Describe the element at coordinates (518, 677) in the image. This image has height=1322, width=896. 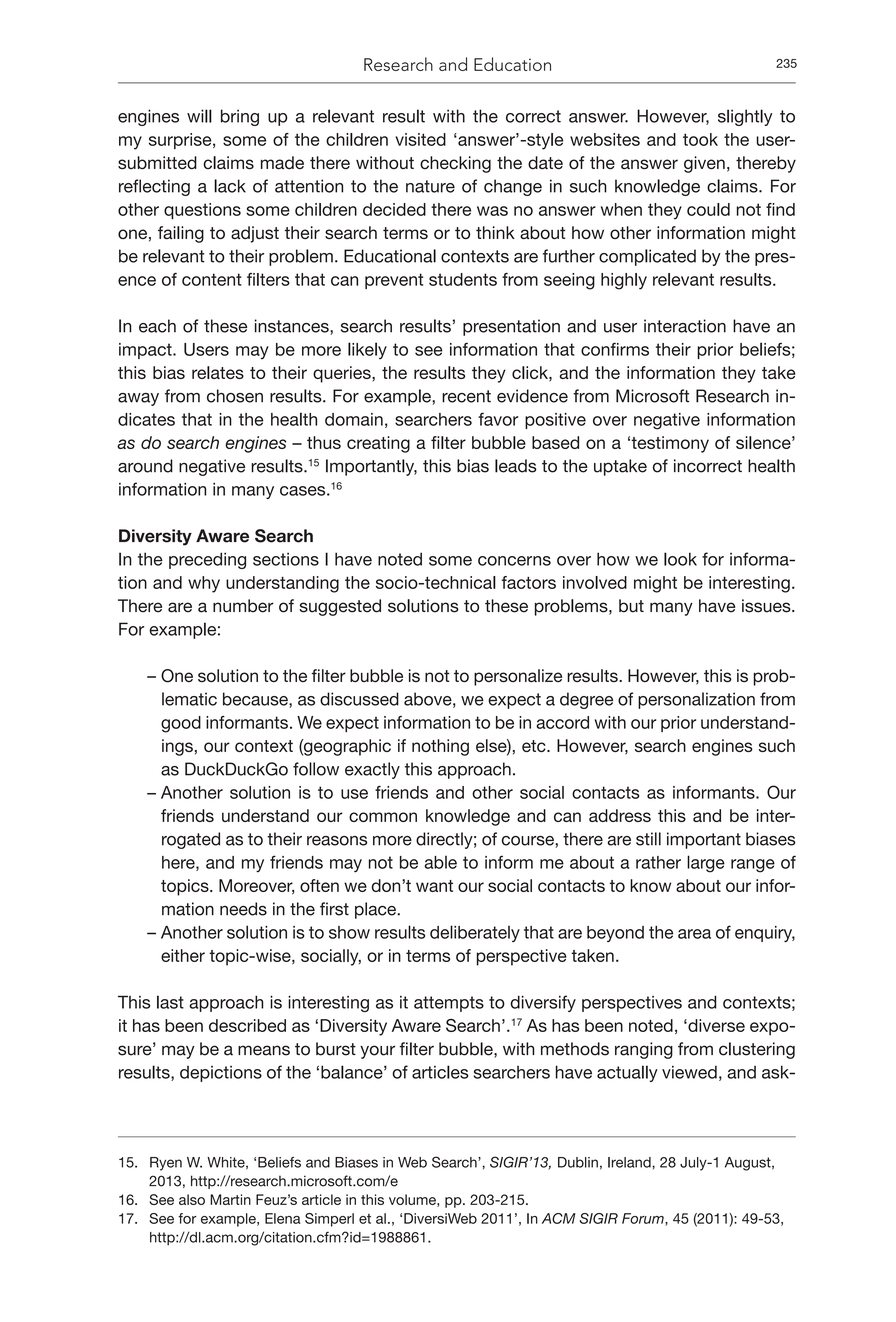
I see `personalize` at that location.
